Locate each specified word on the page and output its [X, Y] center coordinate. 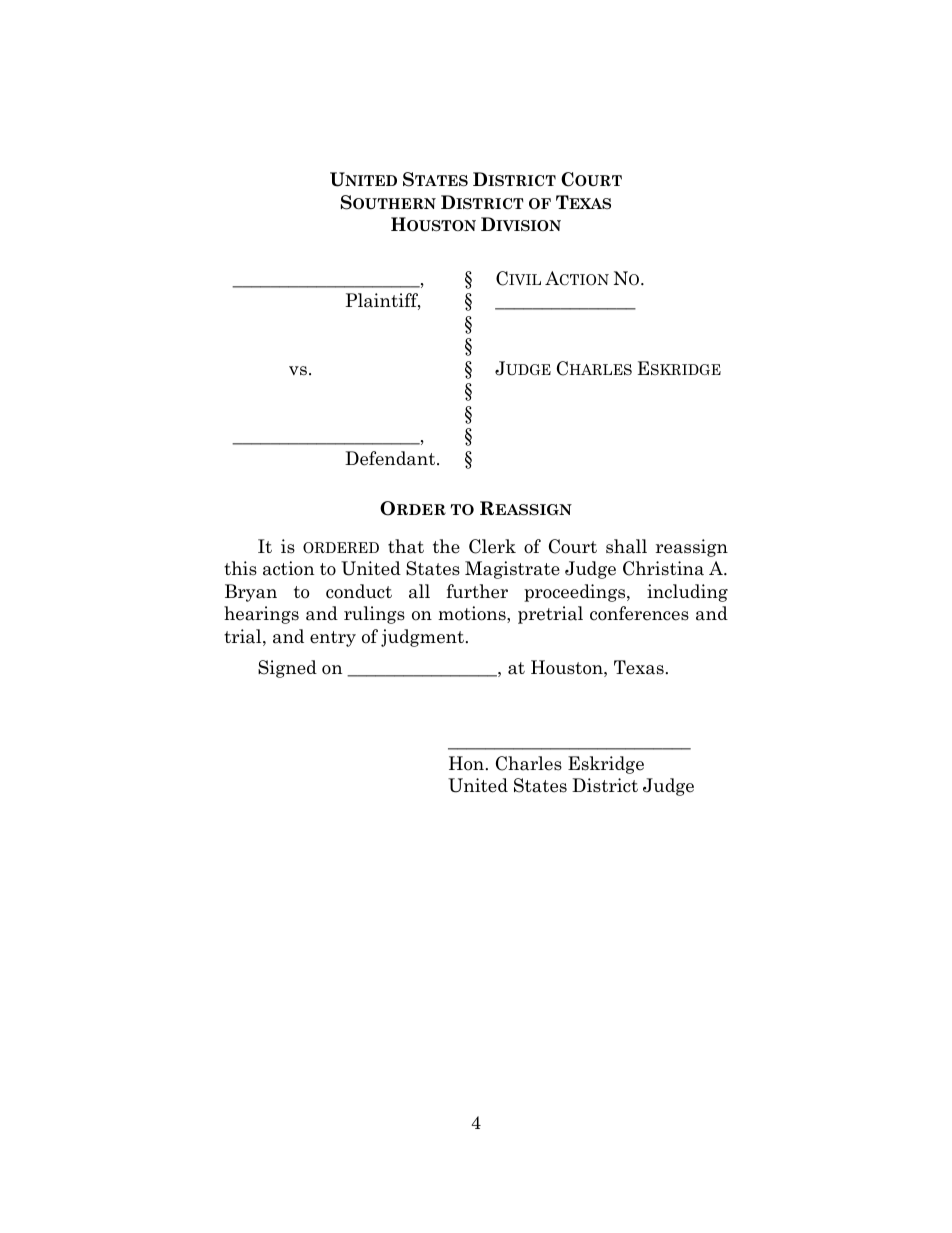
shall [626, 546]
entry [333, 639]
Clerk [492, 546]
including [687, 593]
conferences [639, 613]
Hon [466, 763]
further [477, 591]
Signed [287, 669]
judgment [422, 638]
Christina [663, 568]
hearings [261, 615]
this [240, 568]
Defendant [391, 458]
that [406, 546]
